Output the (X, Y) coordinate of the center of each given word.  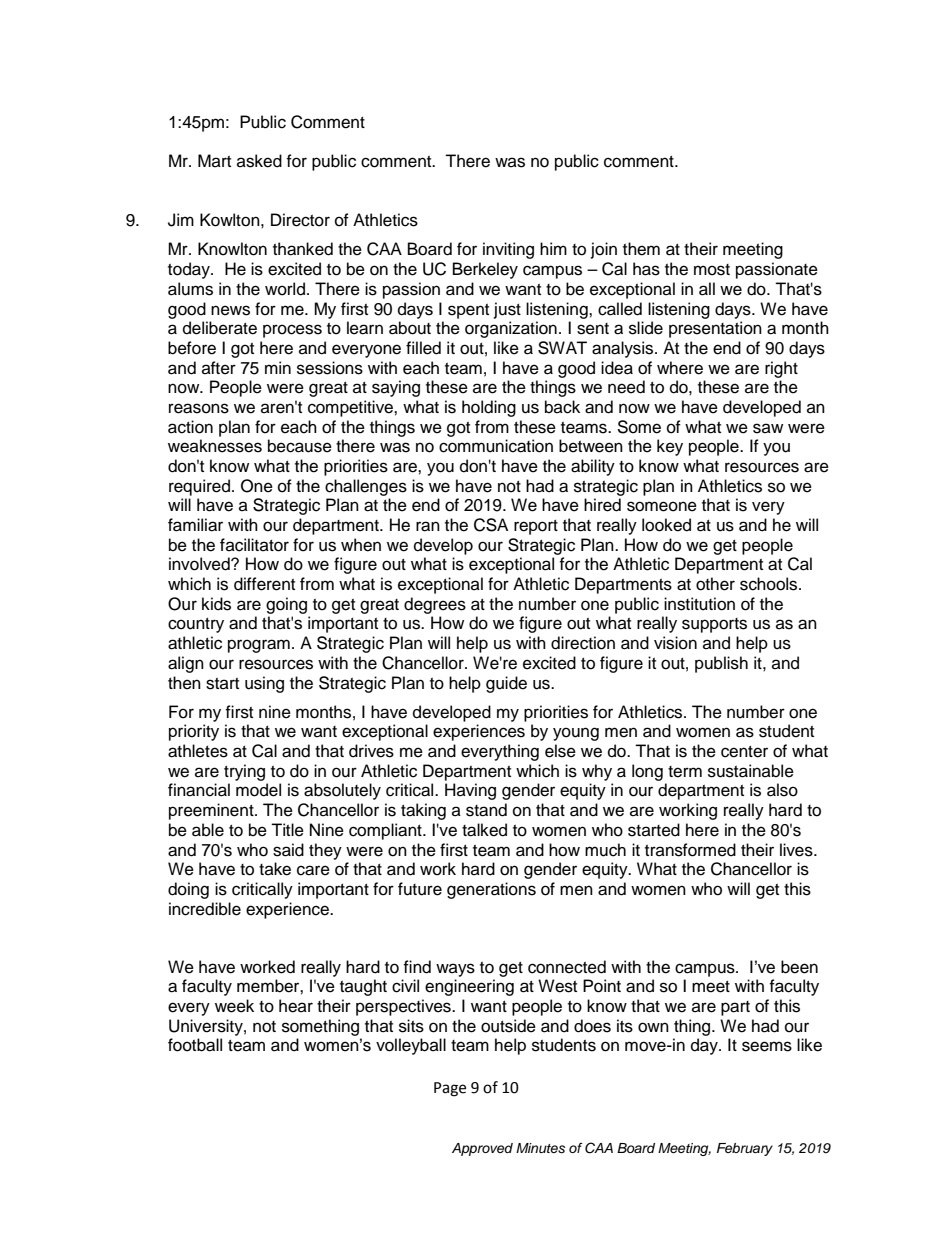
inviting (508, 250)
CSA (491, 525)
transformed (690, 850)
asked (259, 161)
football (195, 1045)
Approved (482, 1149)
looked (666, 525)
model (258, 790)
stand (486, 810)
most (712, 270)
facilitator (254, 545)
